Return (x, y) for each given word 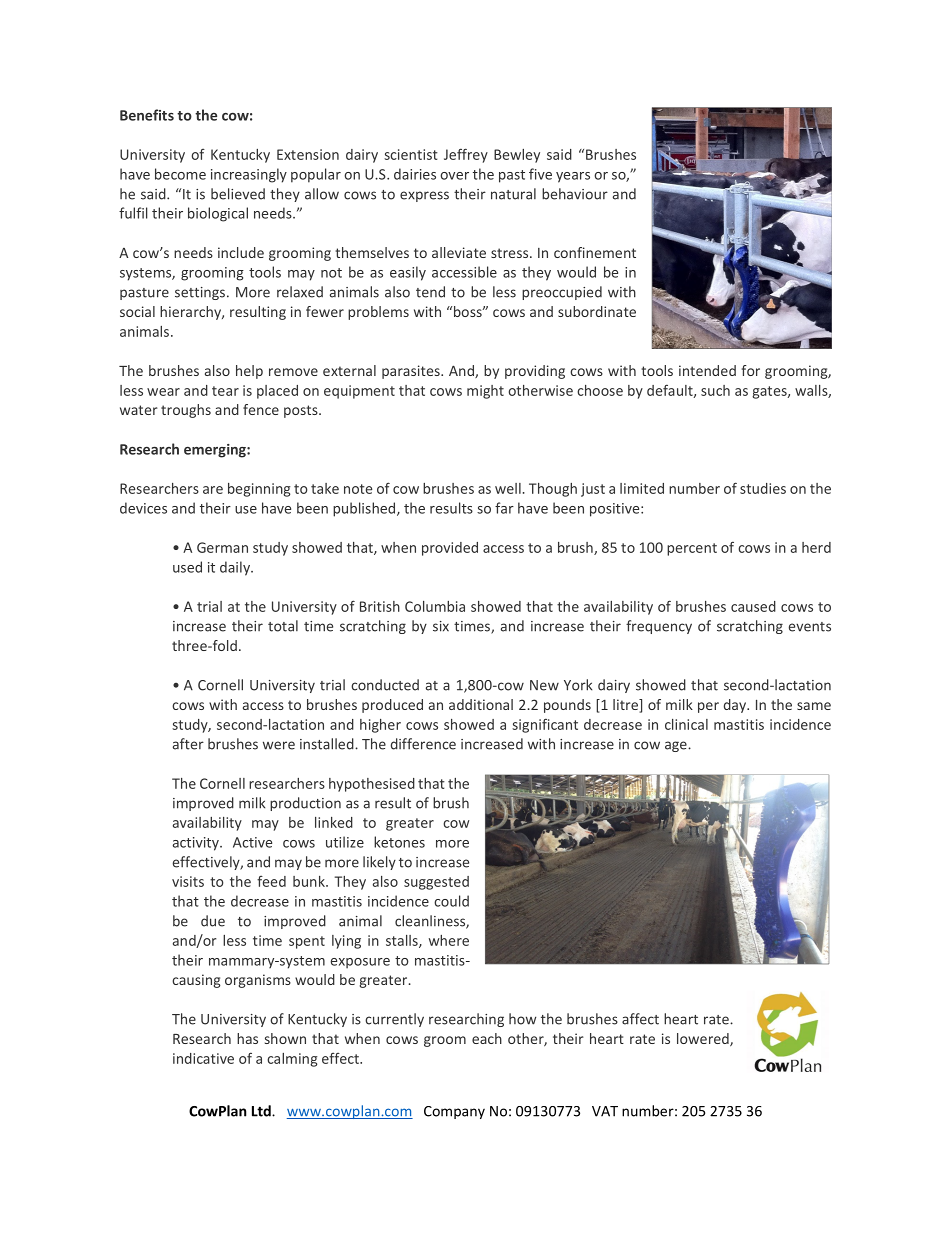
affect (640, 1019)
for (751, 370)
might (485, 392)
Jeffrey (466, 155)
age (677, 746)
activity (197, 844)
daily (236, 568)
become (180, 174)
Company (454, 1112)
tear (225, 391)
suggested (436, 883)
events (810, 627)
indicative (203, 1058)
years (573, 177)
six (441, 626)
